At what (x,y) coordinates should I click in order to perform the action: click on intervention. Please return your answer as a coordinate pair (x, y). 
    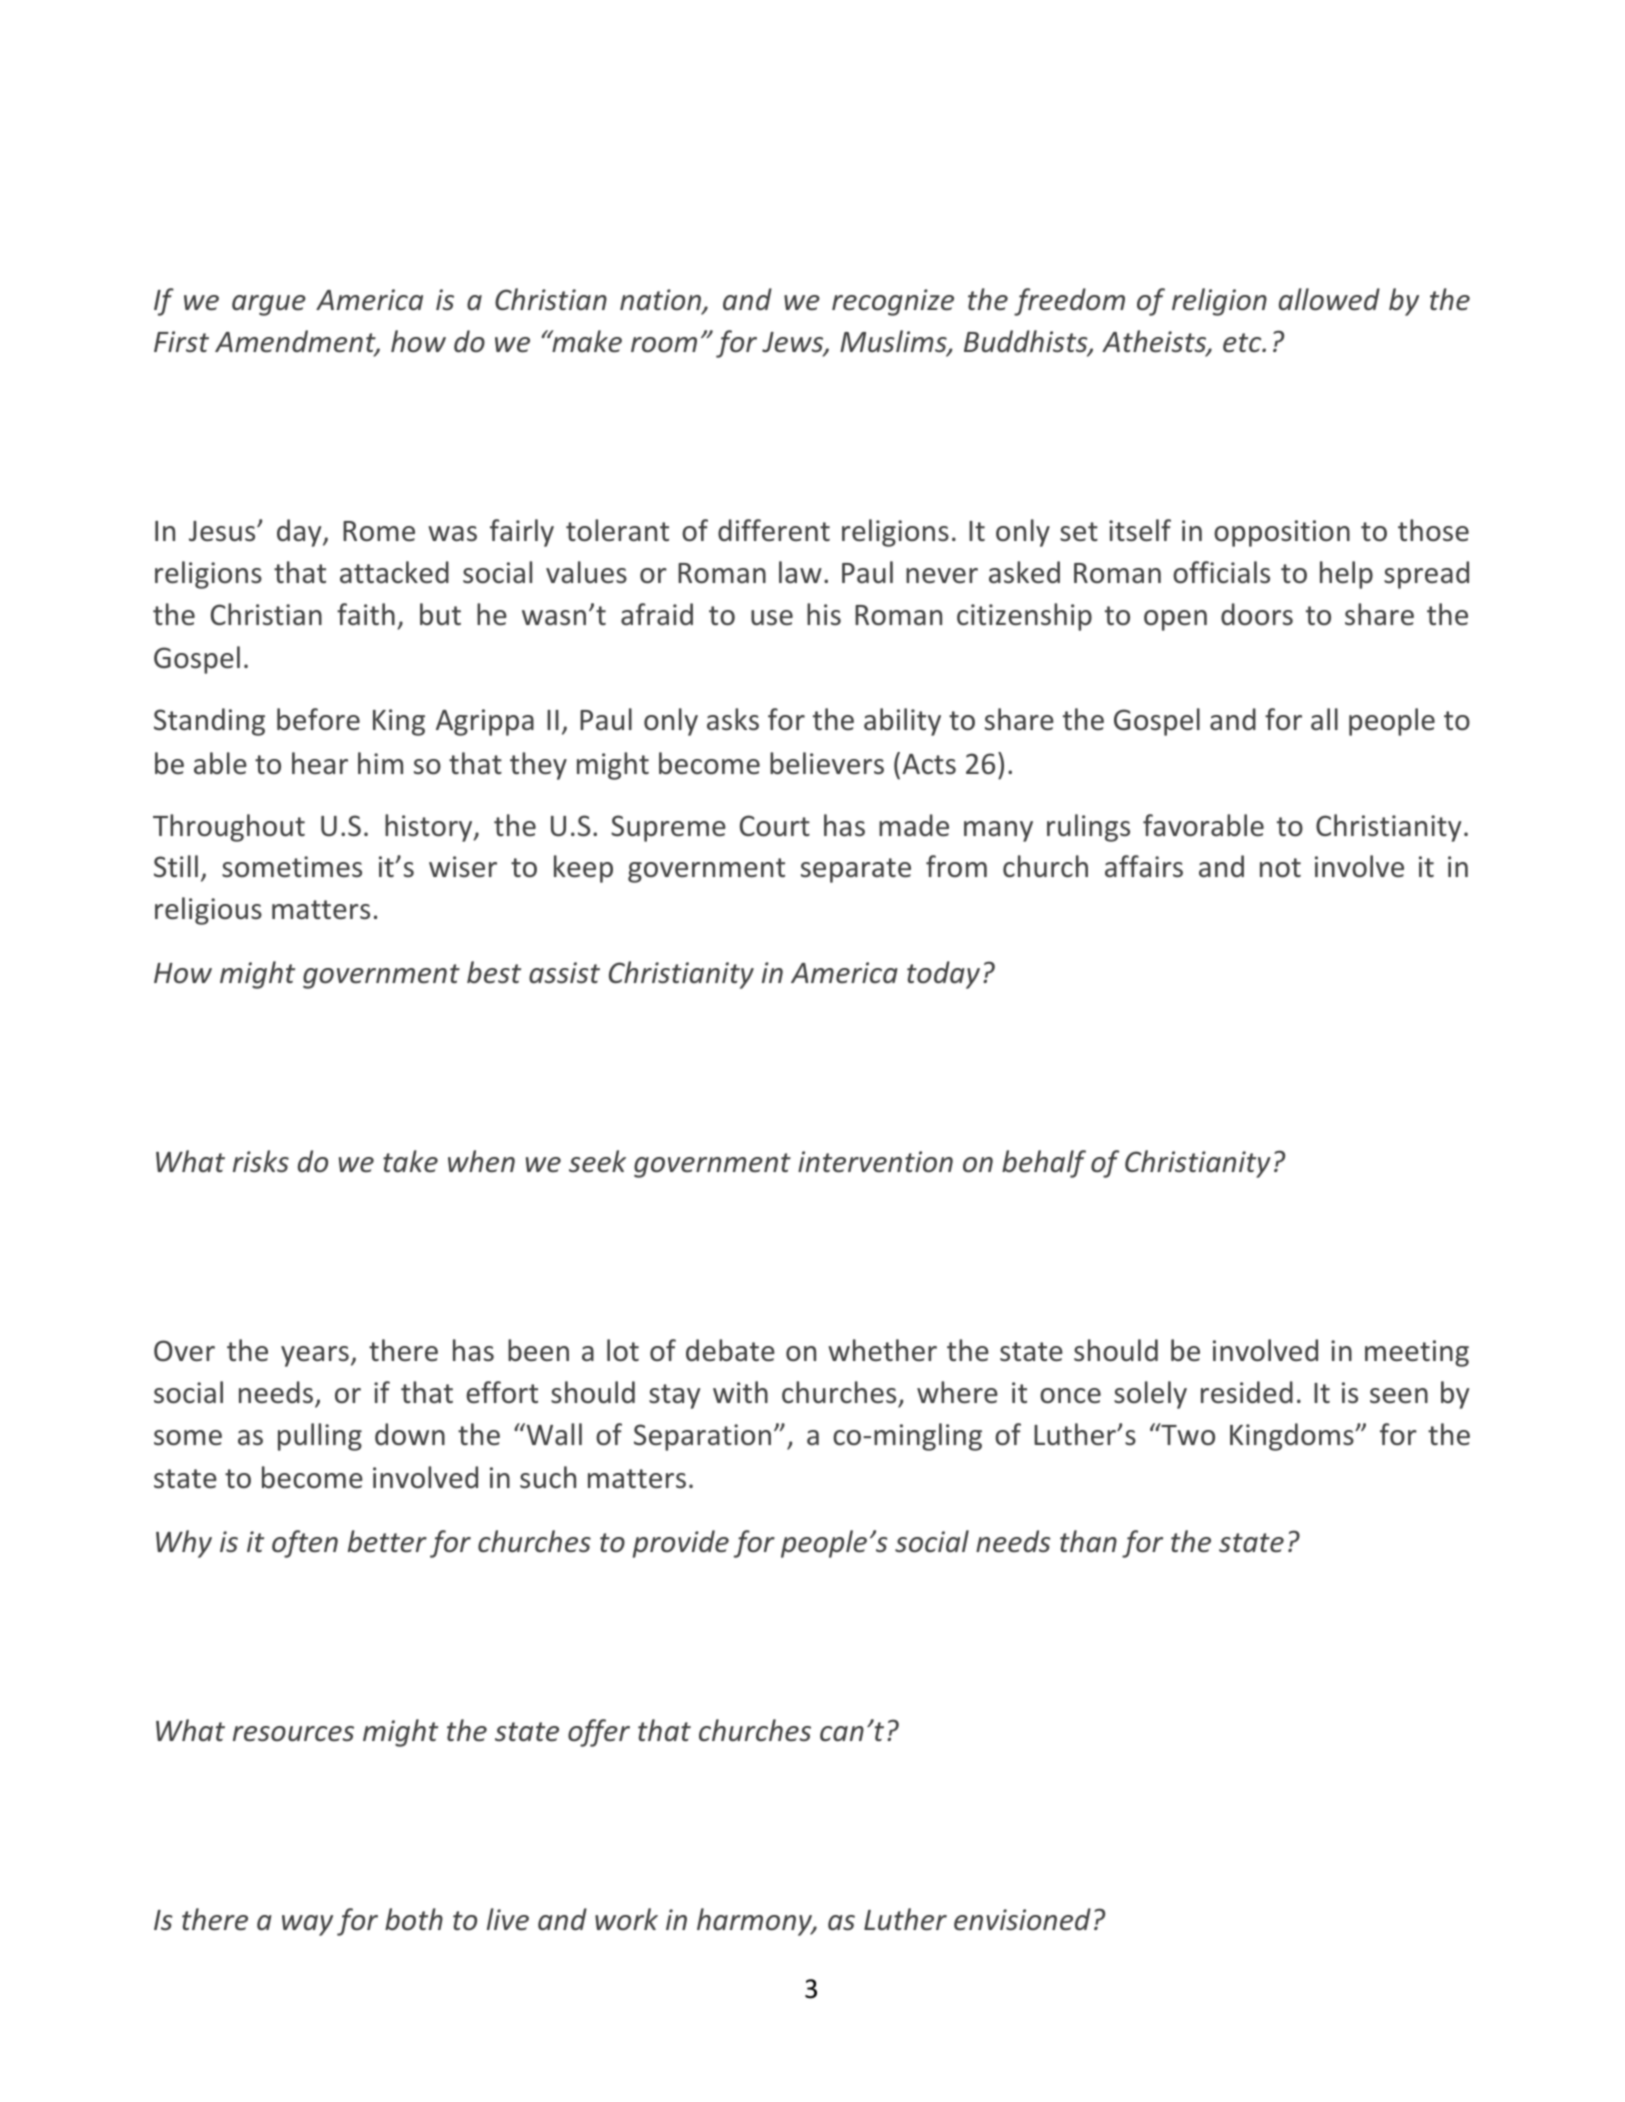
    Looking at the image, I should click on (875, 1162).
